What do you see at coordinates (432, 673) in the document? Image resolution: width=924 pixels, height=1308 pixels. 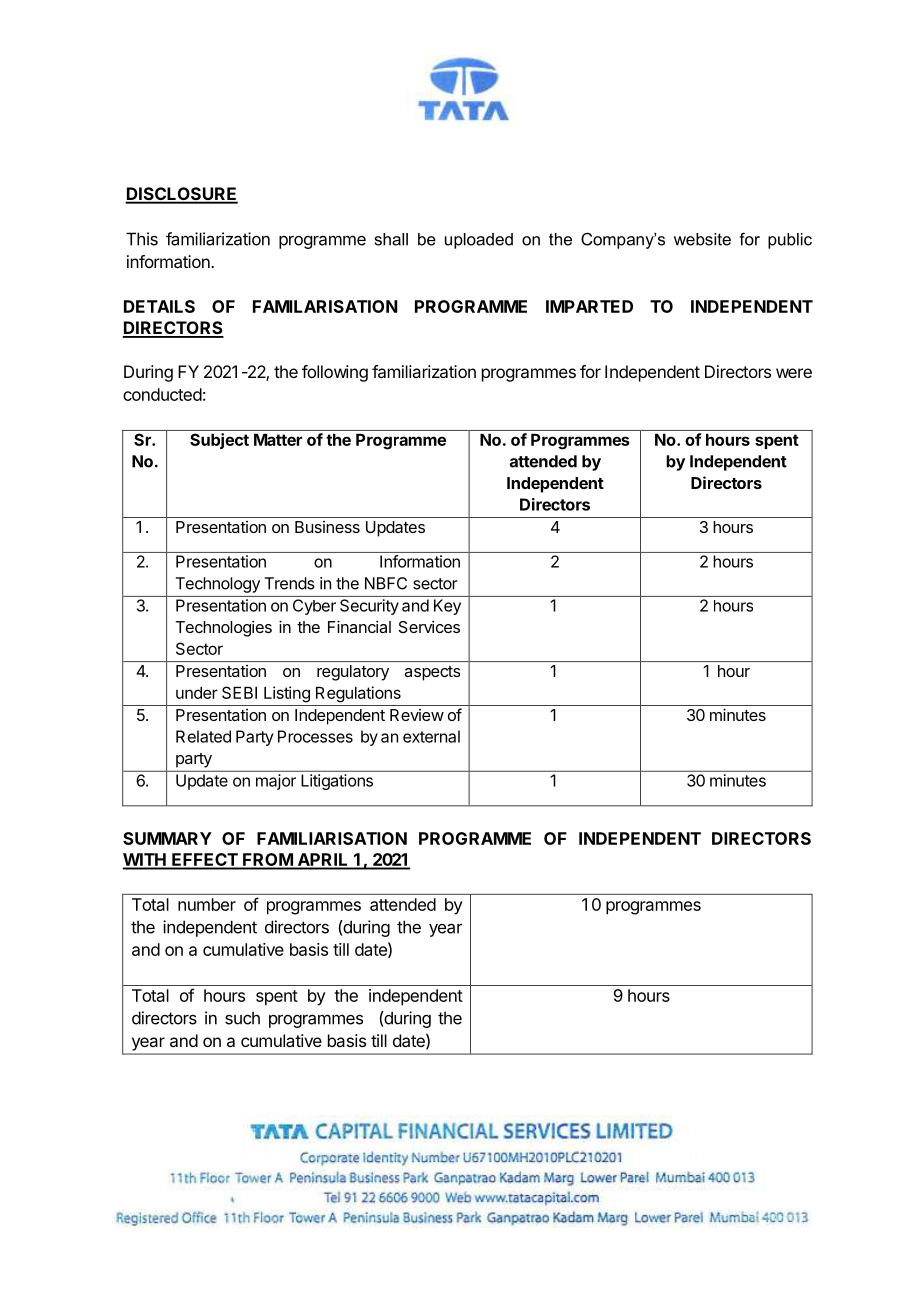 I see `aspects` at bounding box center [432, 673].
